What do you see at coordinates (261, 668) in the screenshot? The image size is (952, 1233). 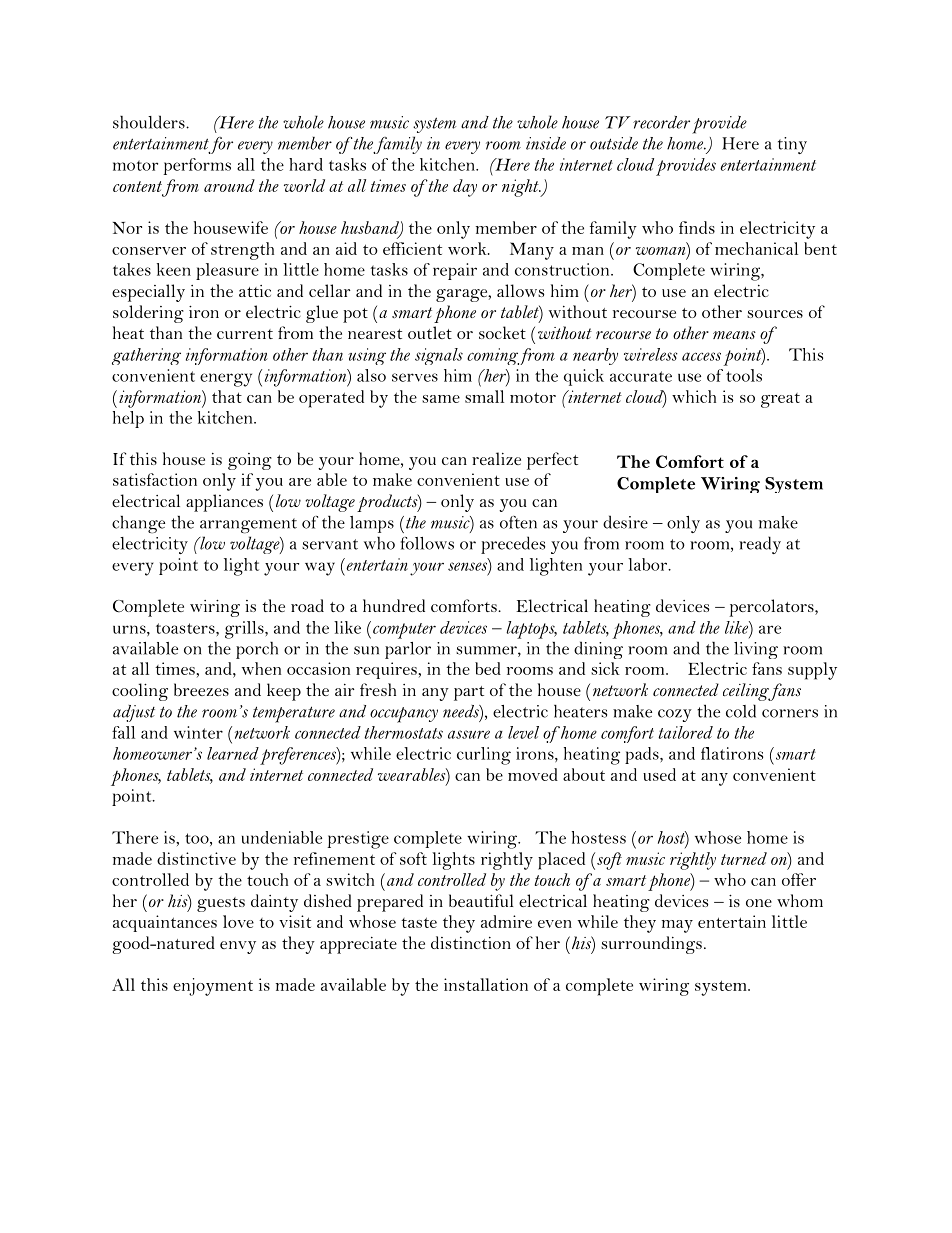 I see `when` at bounding box center [261, 668].
